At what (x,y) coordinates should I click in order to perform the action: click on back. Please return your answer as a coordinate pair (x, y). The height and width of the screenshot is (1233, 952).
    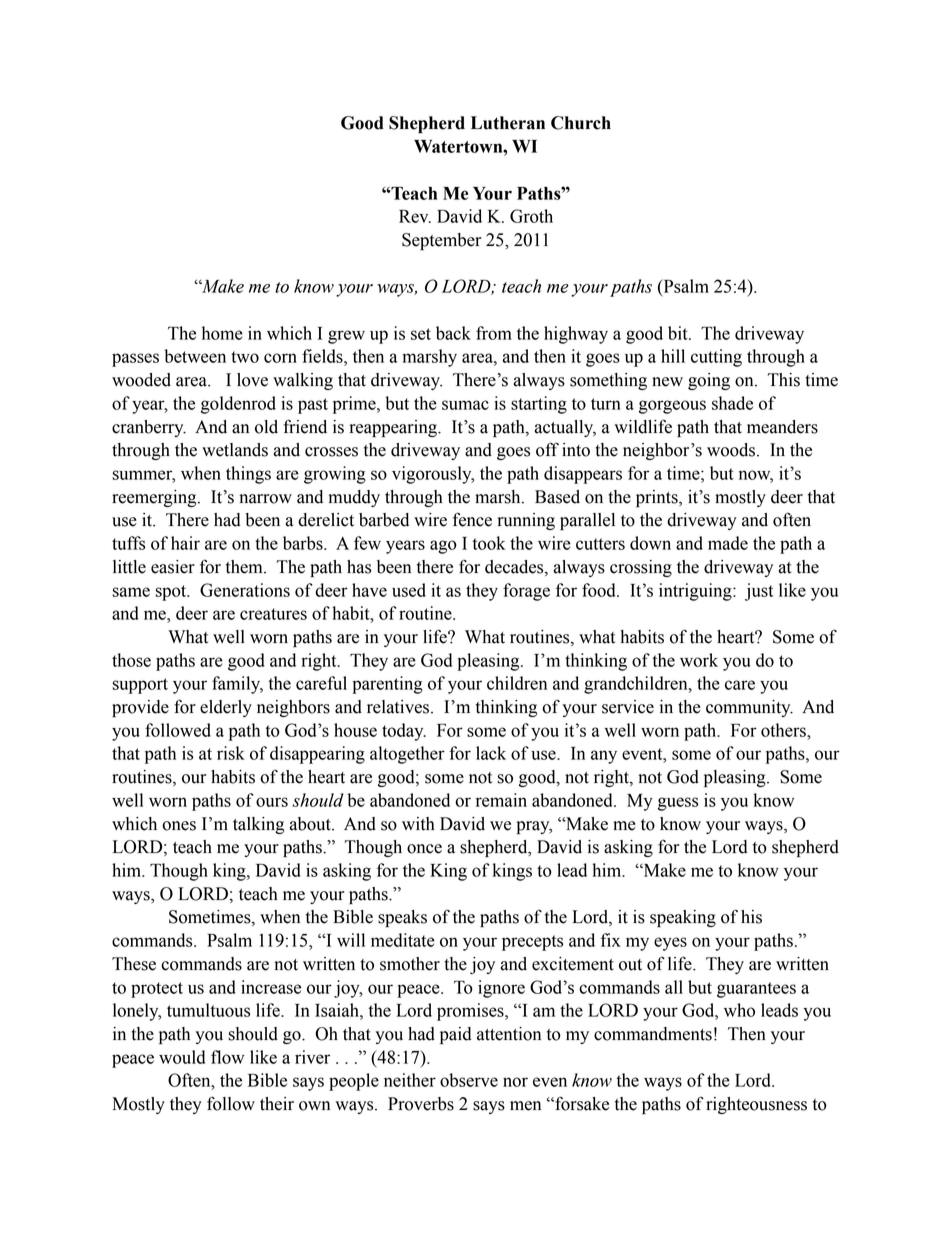
    Looking at the image, I should click on (453, 333).
